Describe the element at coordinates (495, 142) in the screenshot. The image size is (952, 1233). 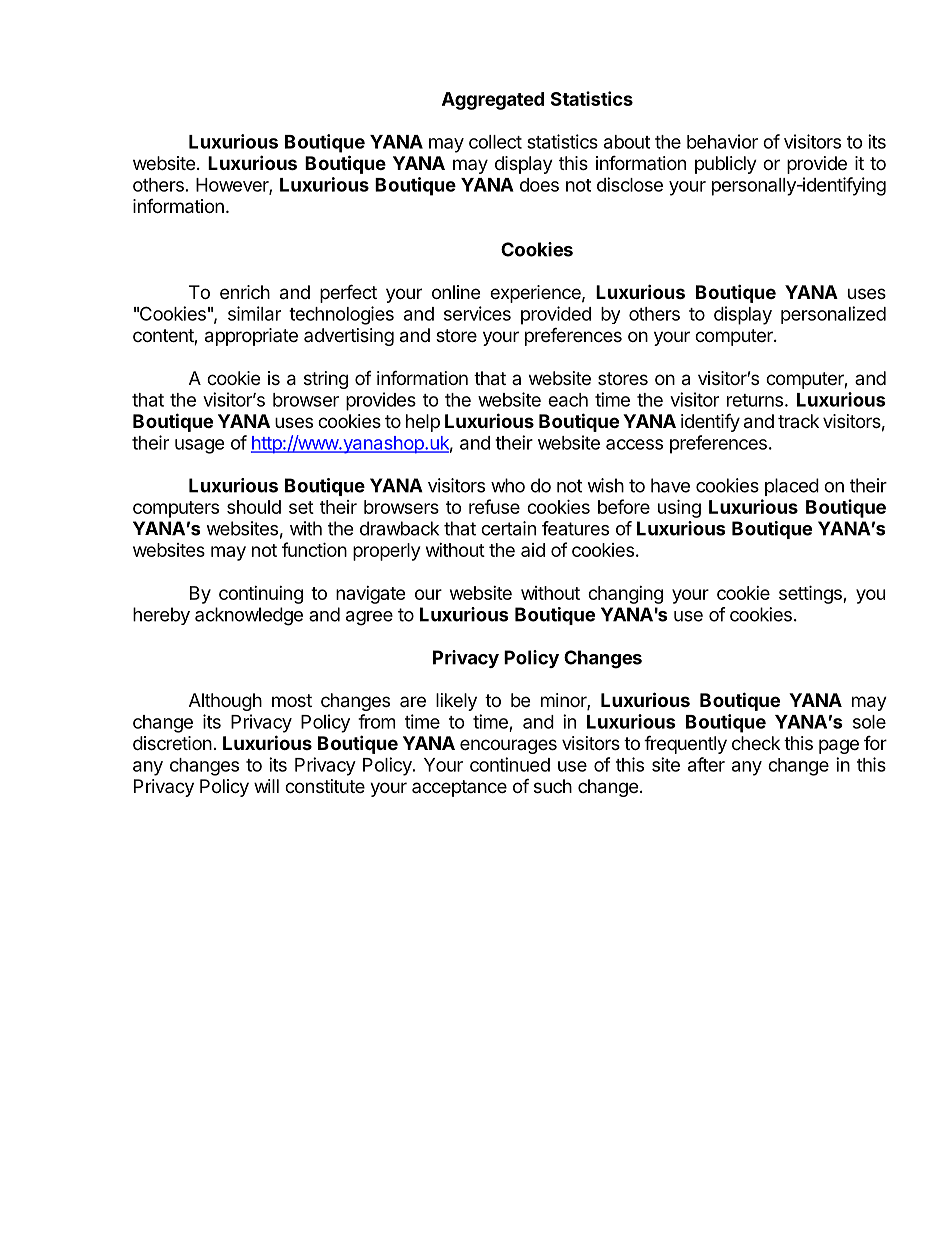
I see `collect` at that location.
